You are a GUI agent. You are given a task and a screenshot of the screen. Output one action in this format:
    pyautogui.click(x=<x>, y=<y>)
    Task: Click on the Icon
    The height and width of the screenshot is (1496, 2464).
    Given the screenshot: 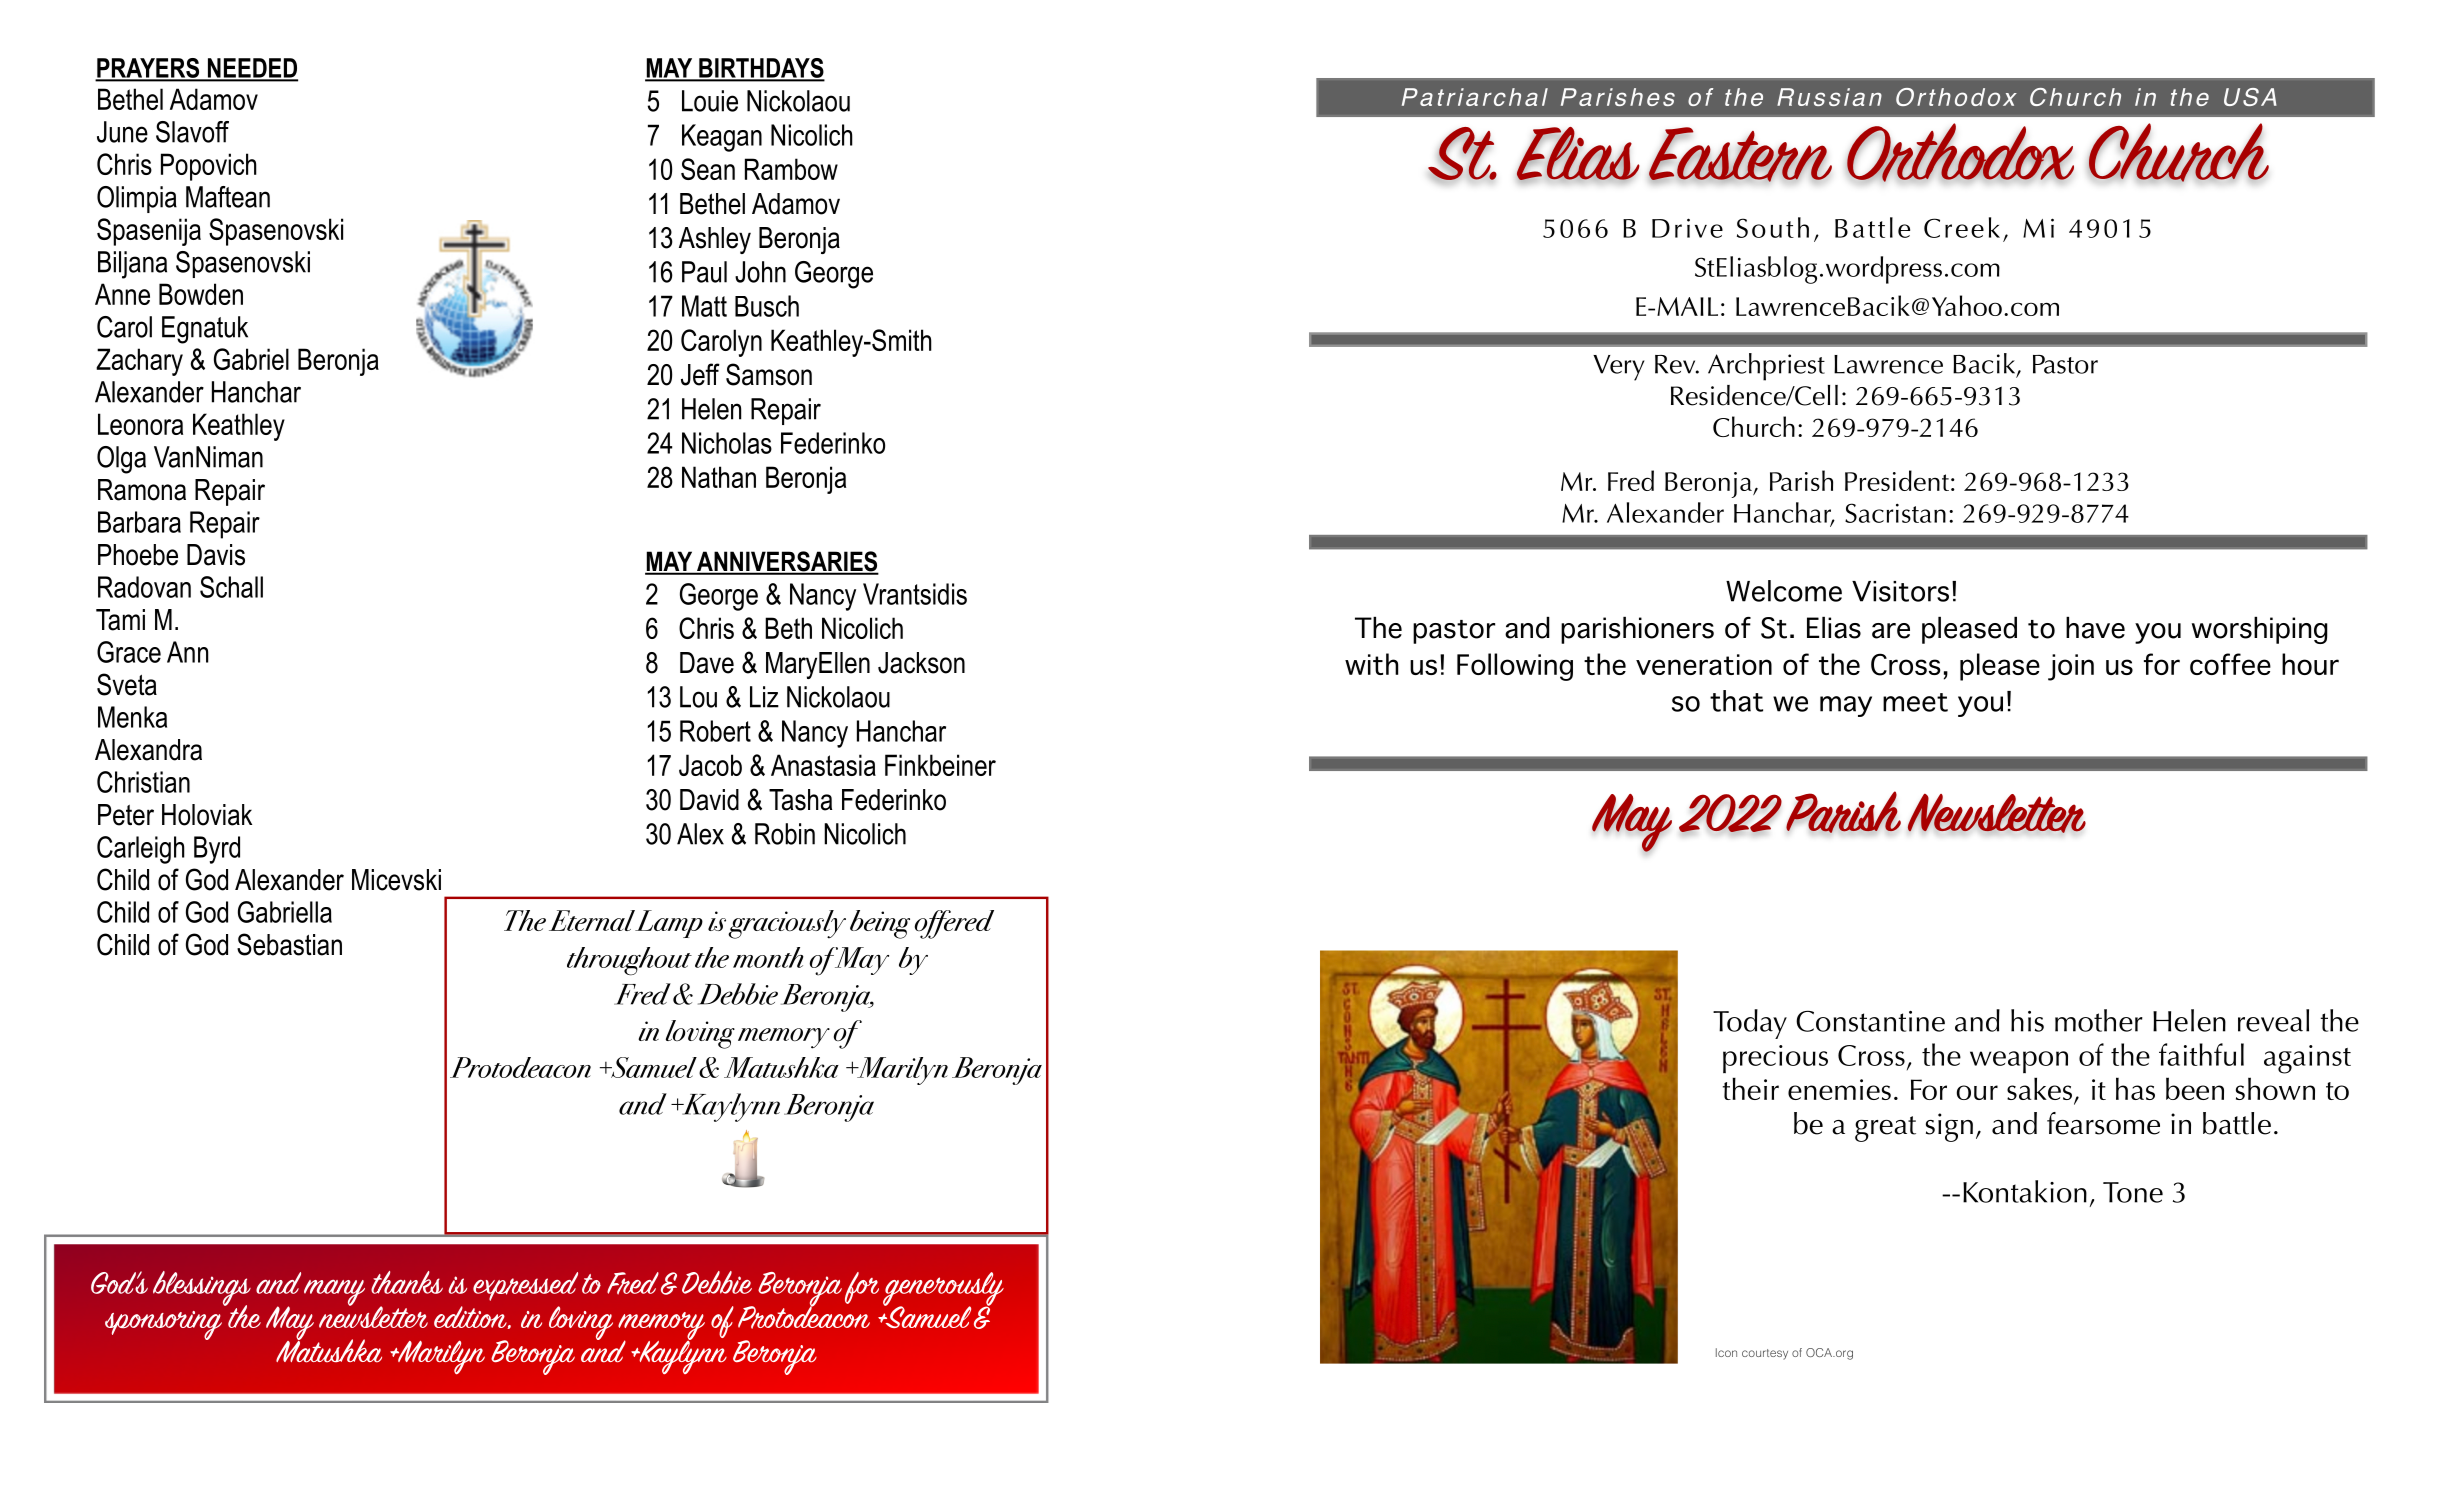 What is the action you would take?
    pyautogui.click(x=1726, y=1352)
